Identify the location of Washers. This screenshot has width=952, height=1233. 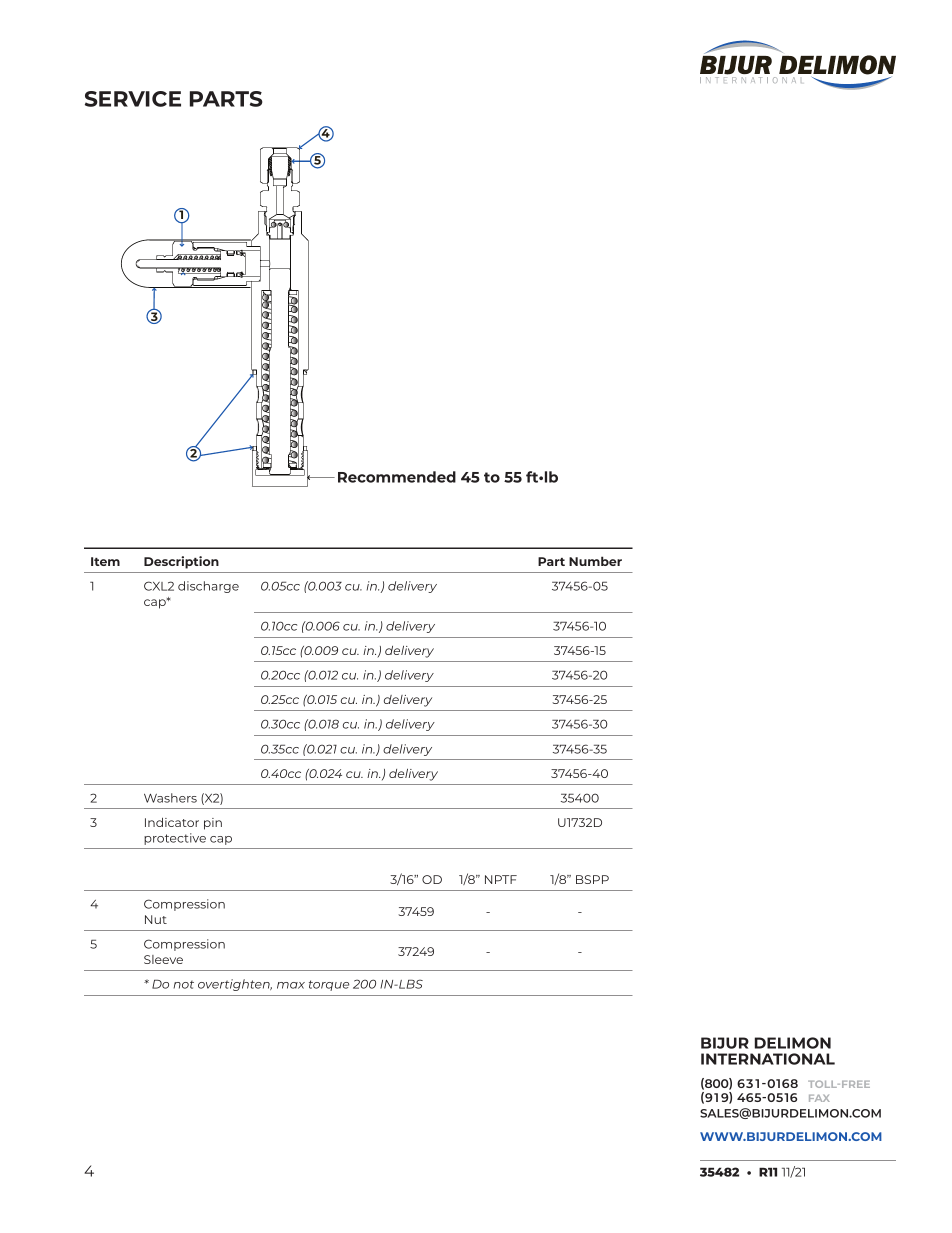
(170, 798).
